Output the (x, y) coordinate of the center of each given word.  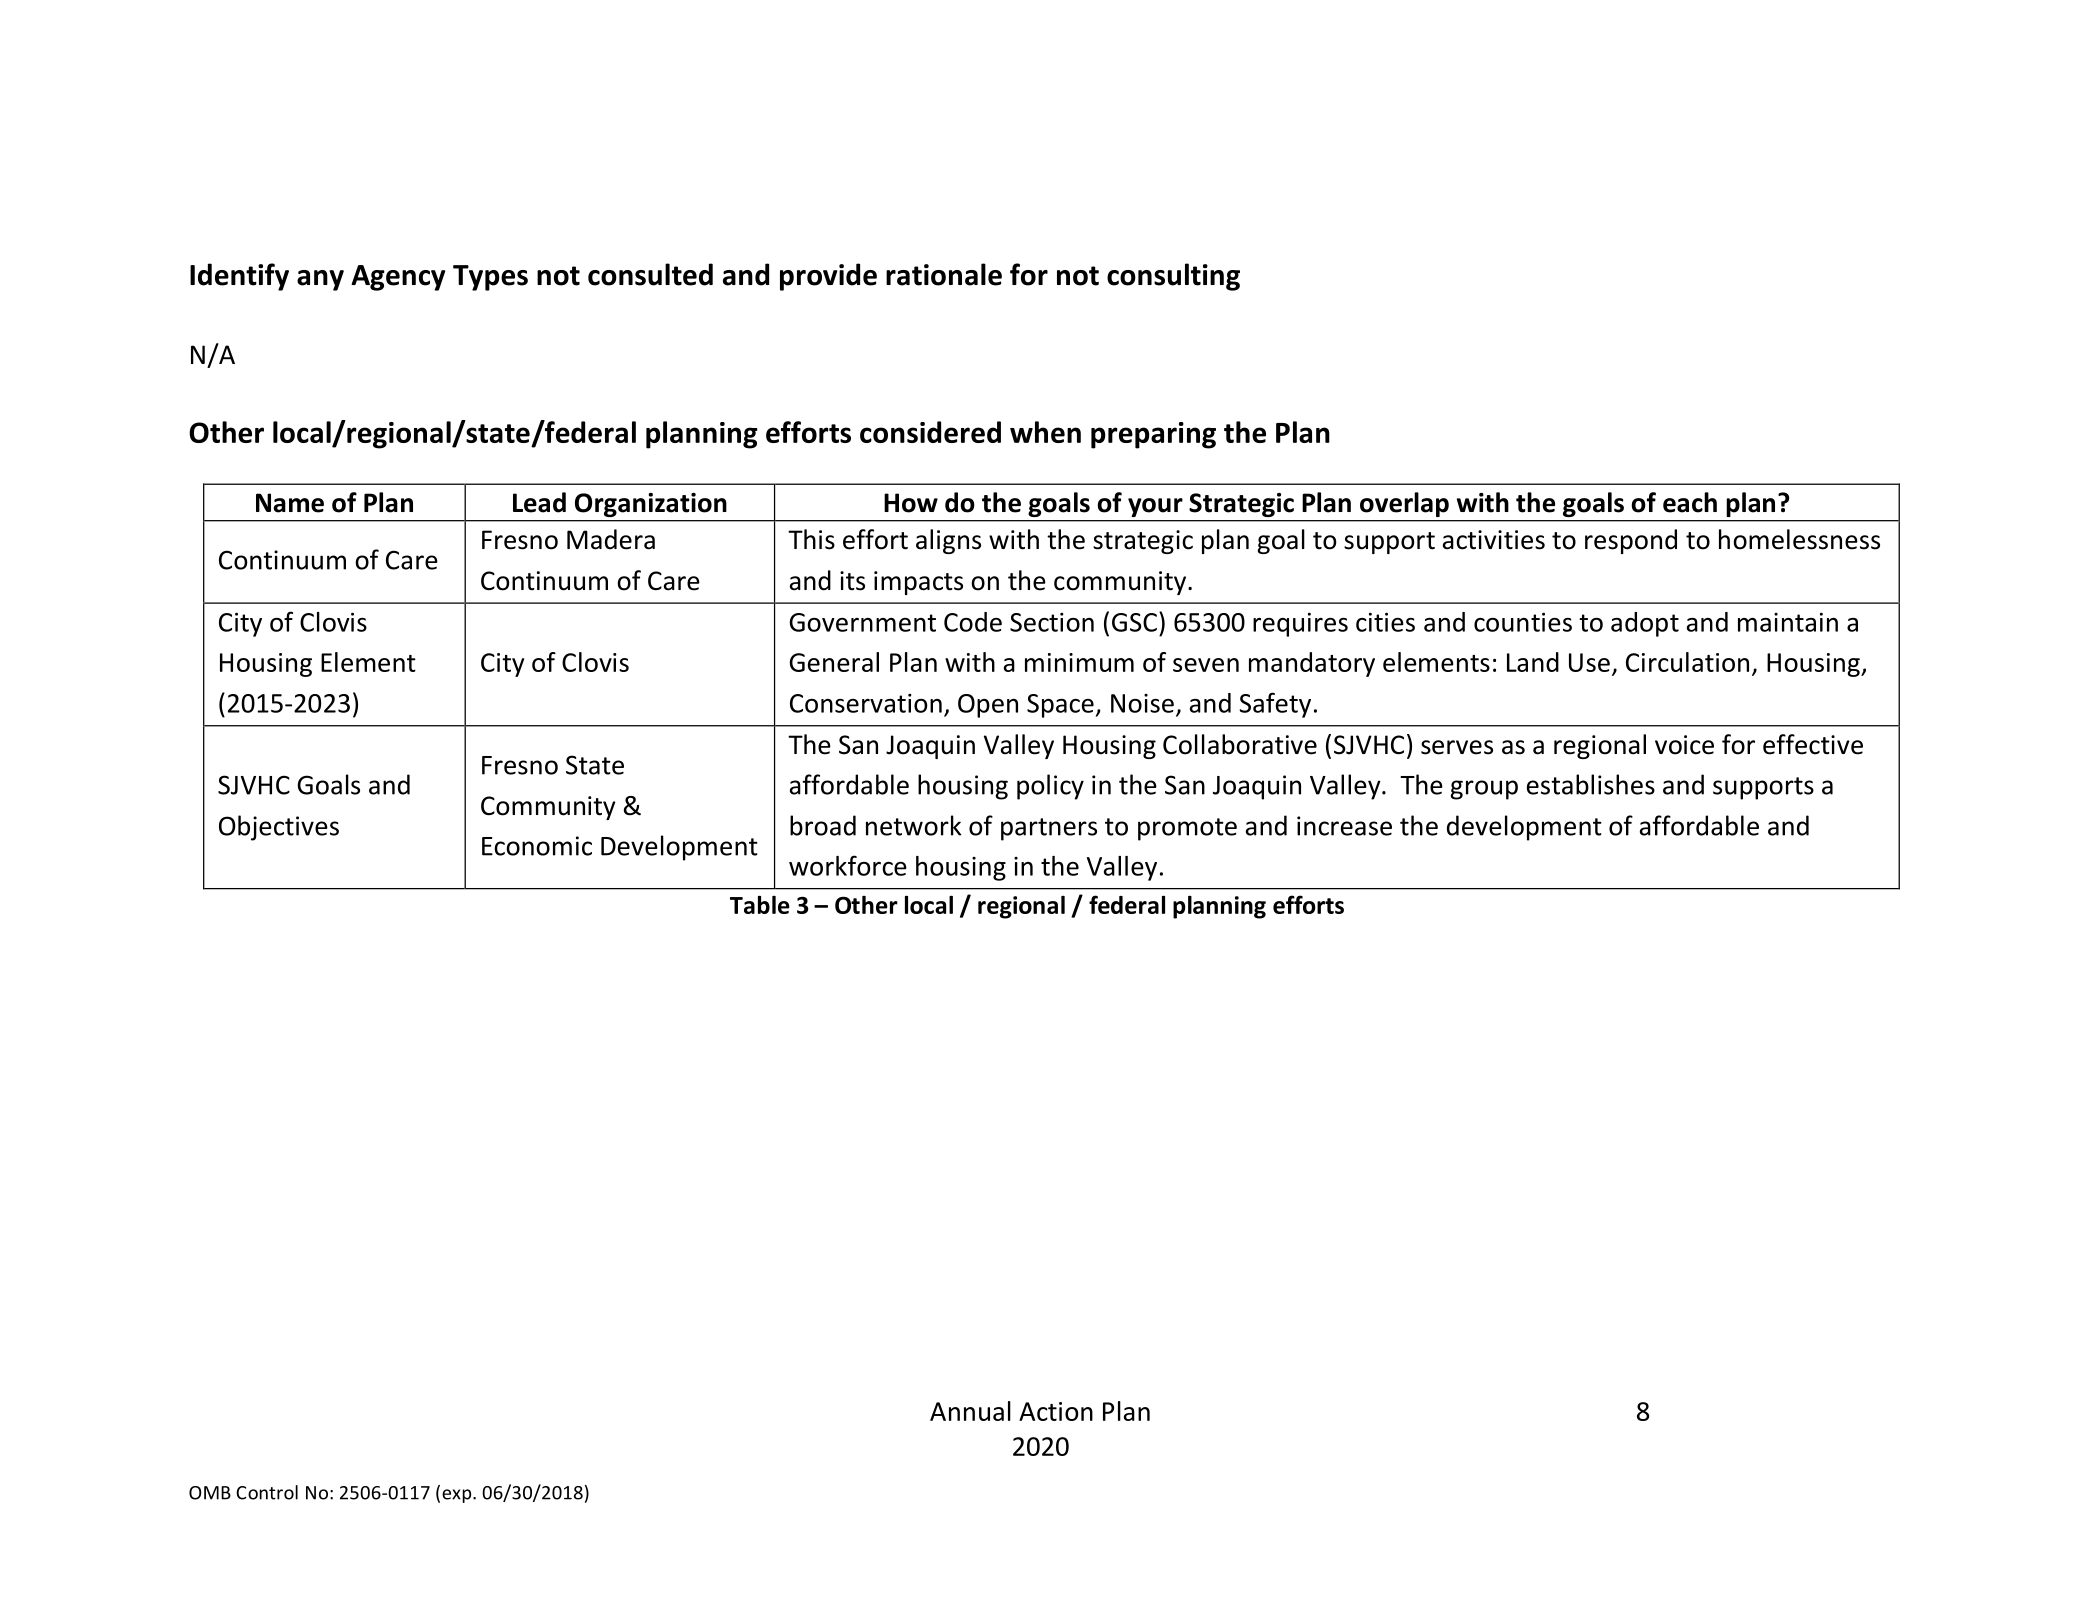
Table (760, 905)
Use (1589, 662)
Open (988, 706)
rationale (944, 274)
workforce (848, 865)
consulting (1173, 277)
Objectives (279, 828)
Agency (398, 278)
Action (1056, 1411)
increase (1344, 826)
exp (458, 1496)
